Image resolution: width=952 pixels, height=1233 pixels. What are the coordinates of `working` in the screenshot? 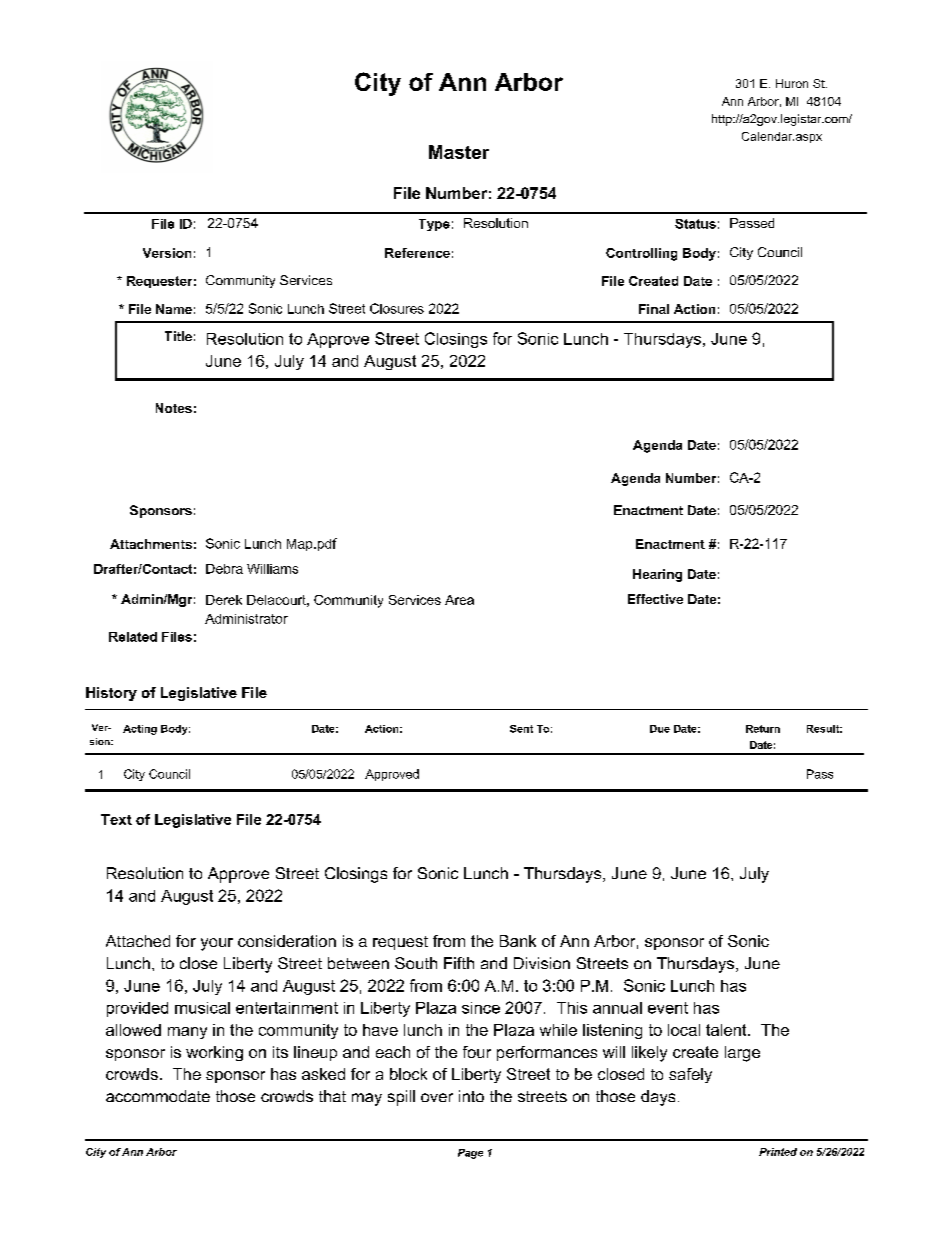 It's located at (214, 1053).
